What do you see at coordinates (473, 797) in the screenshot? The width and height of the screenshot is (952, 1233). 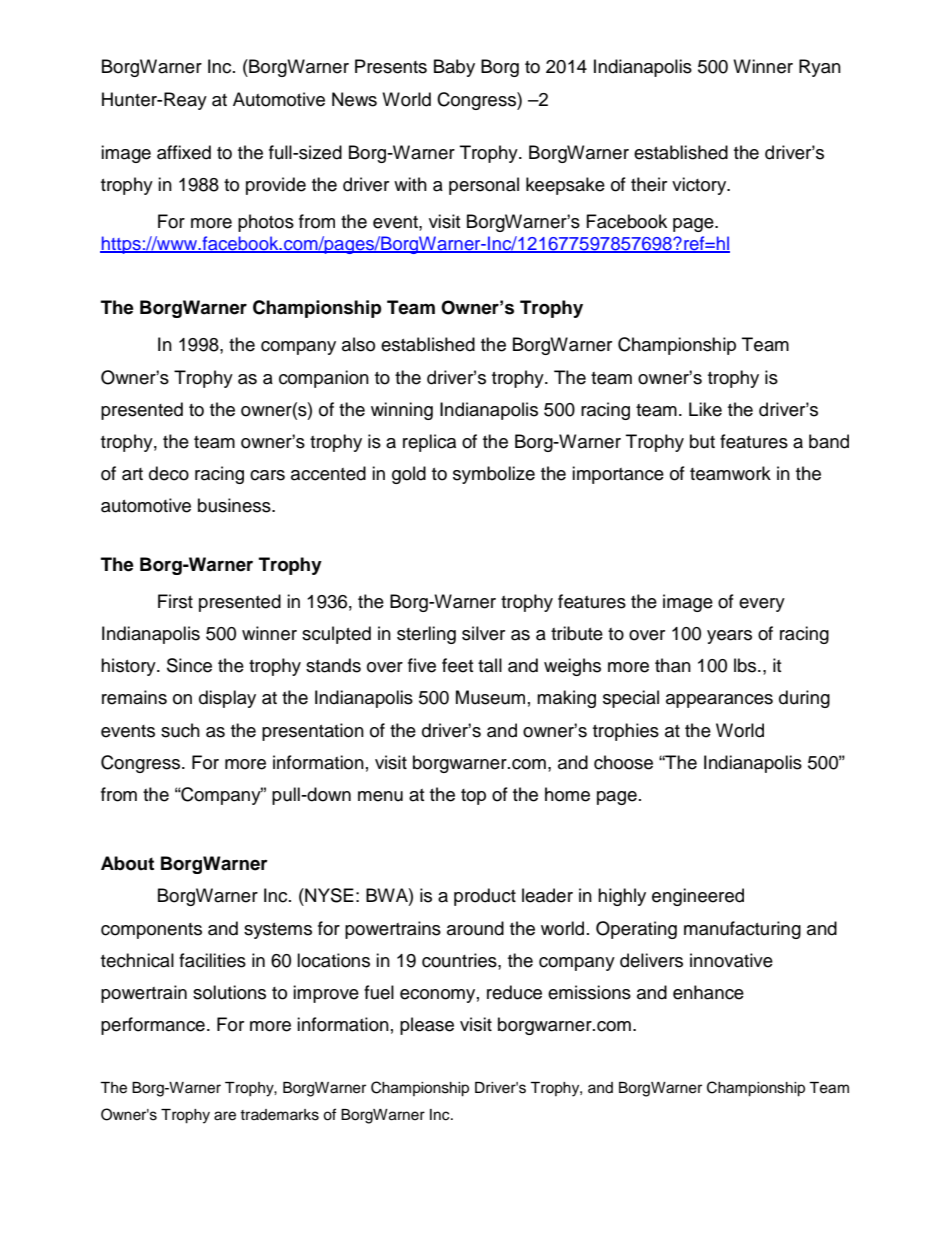 I see `top` at bounding box center [473, 797].
